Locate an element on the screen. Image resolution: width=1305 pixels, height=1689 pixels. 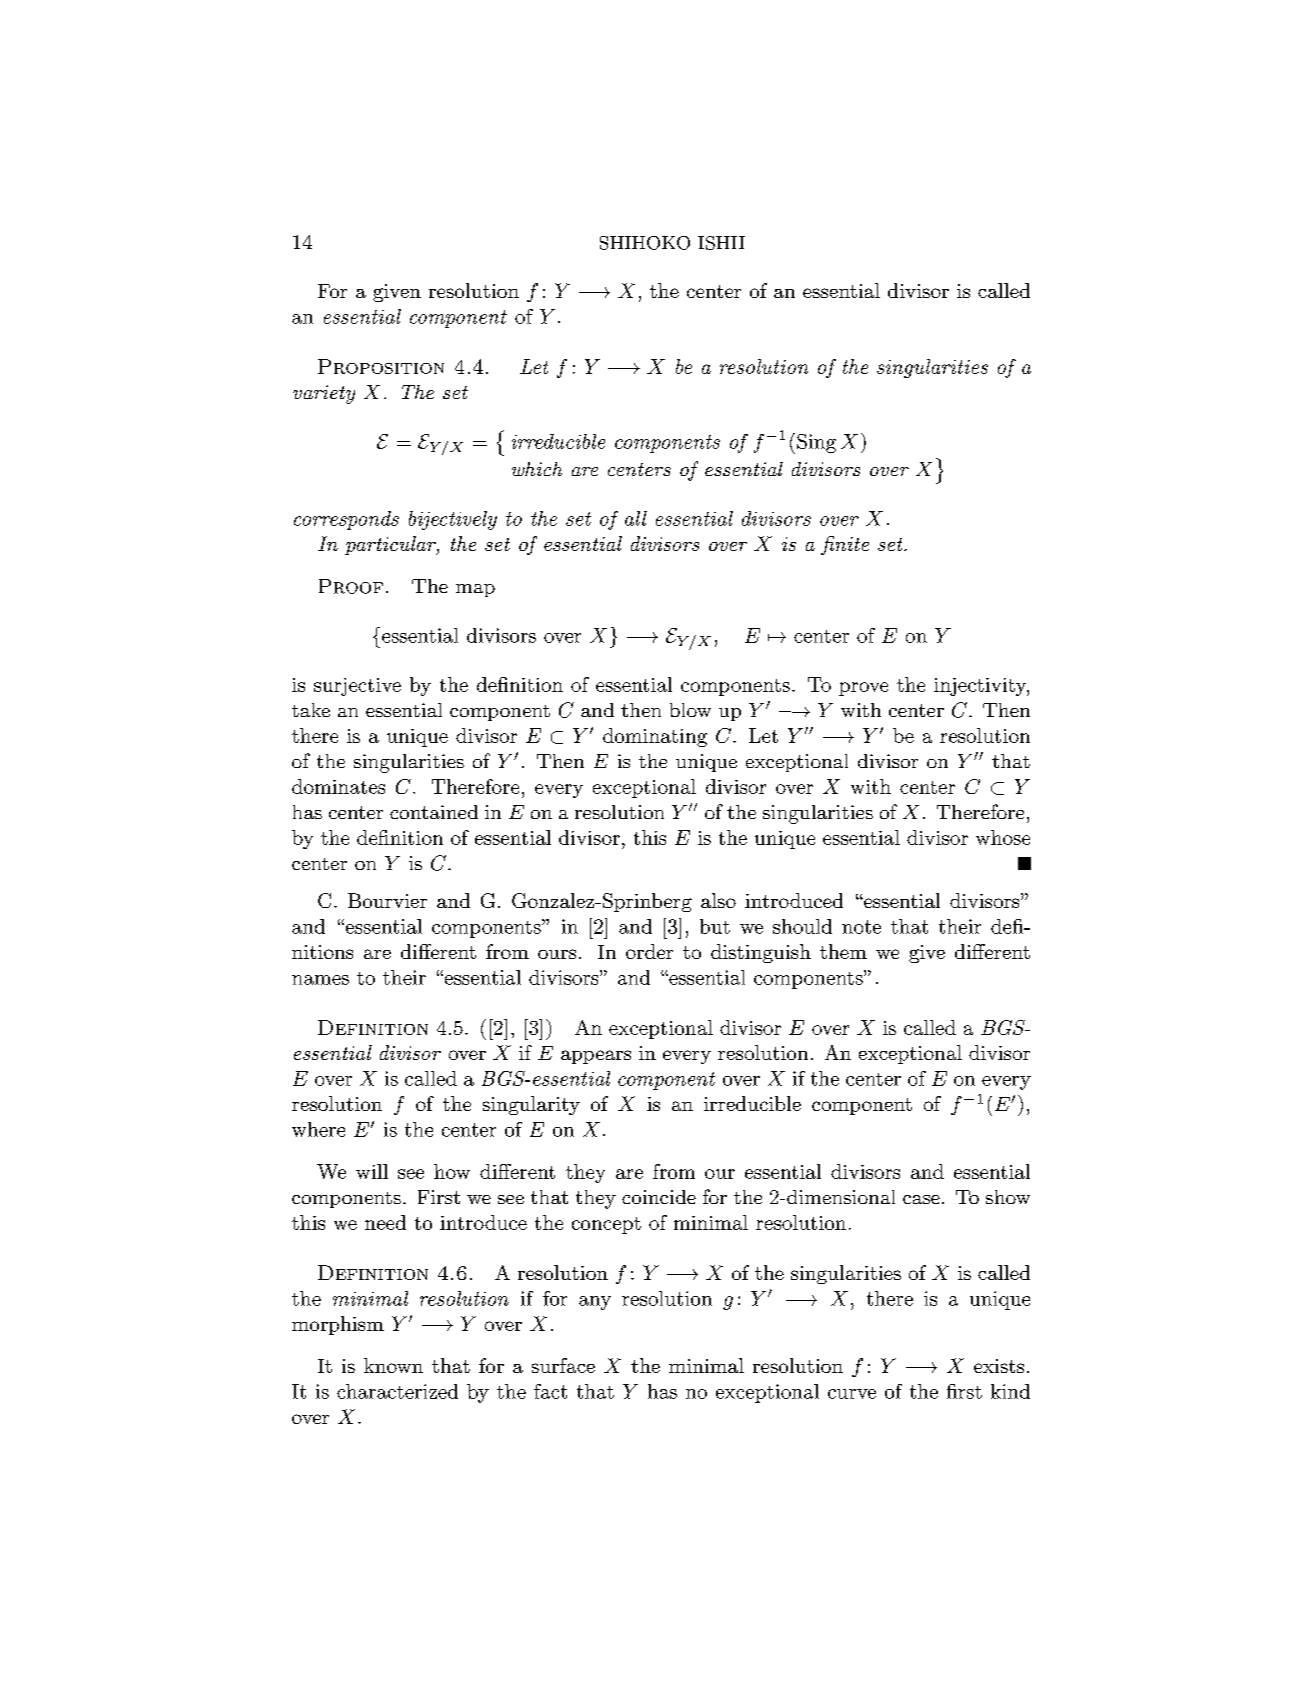
ISHII is located at coordinates (721, 243).
